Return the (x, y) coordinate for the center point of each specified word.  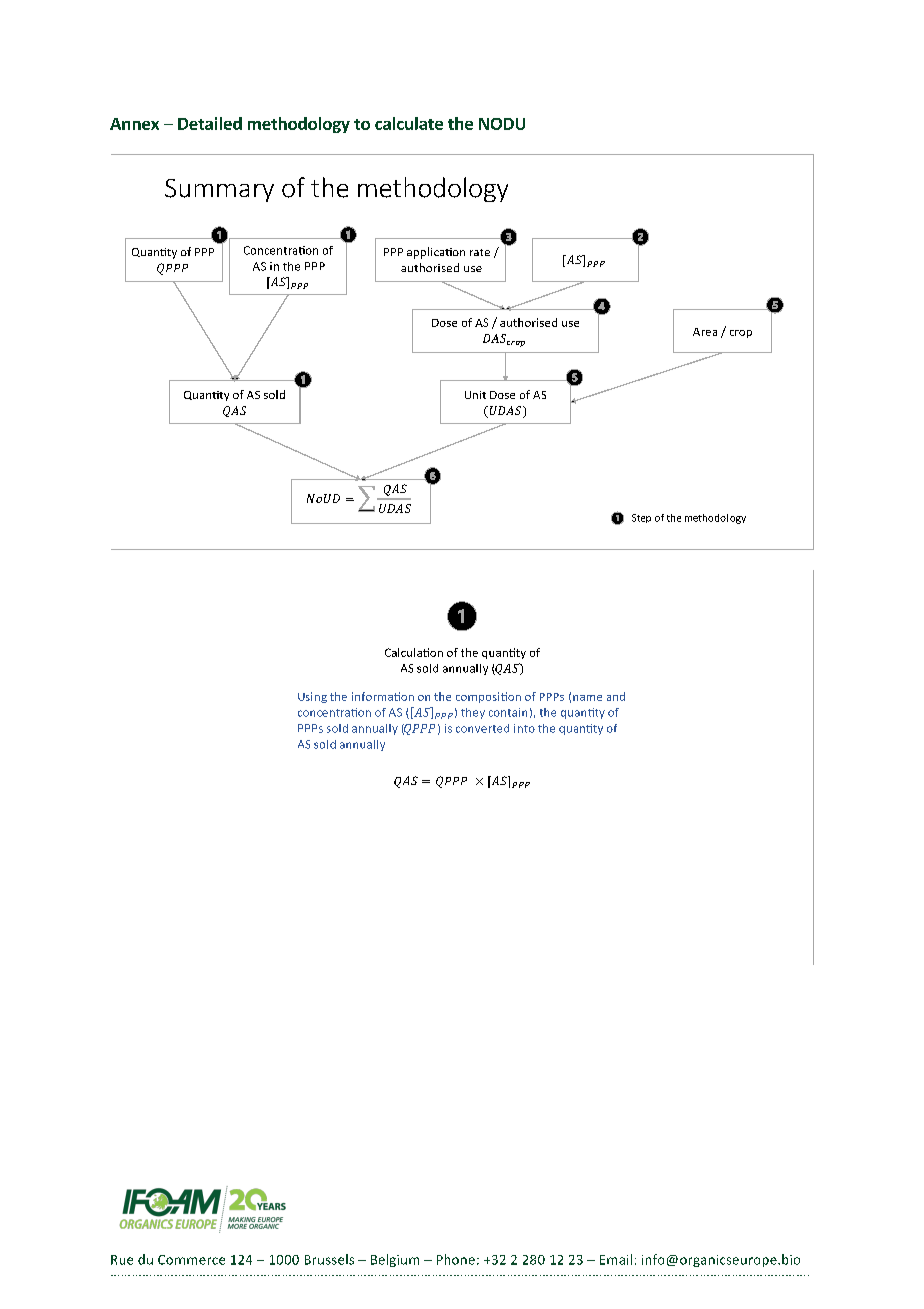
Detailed (210, 123)
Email (616, 1259)
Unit (475, 395)
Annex (134, 124)
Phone (456, 1259)
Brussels (329, 1259)
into (524, 728)
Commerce (191, 1260)
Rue (122, 1260)
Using (312, 697)
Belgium (395, 1260)
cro (737, 333)
